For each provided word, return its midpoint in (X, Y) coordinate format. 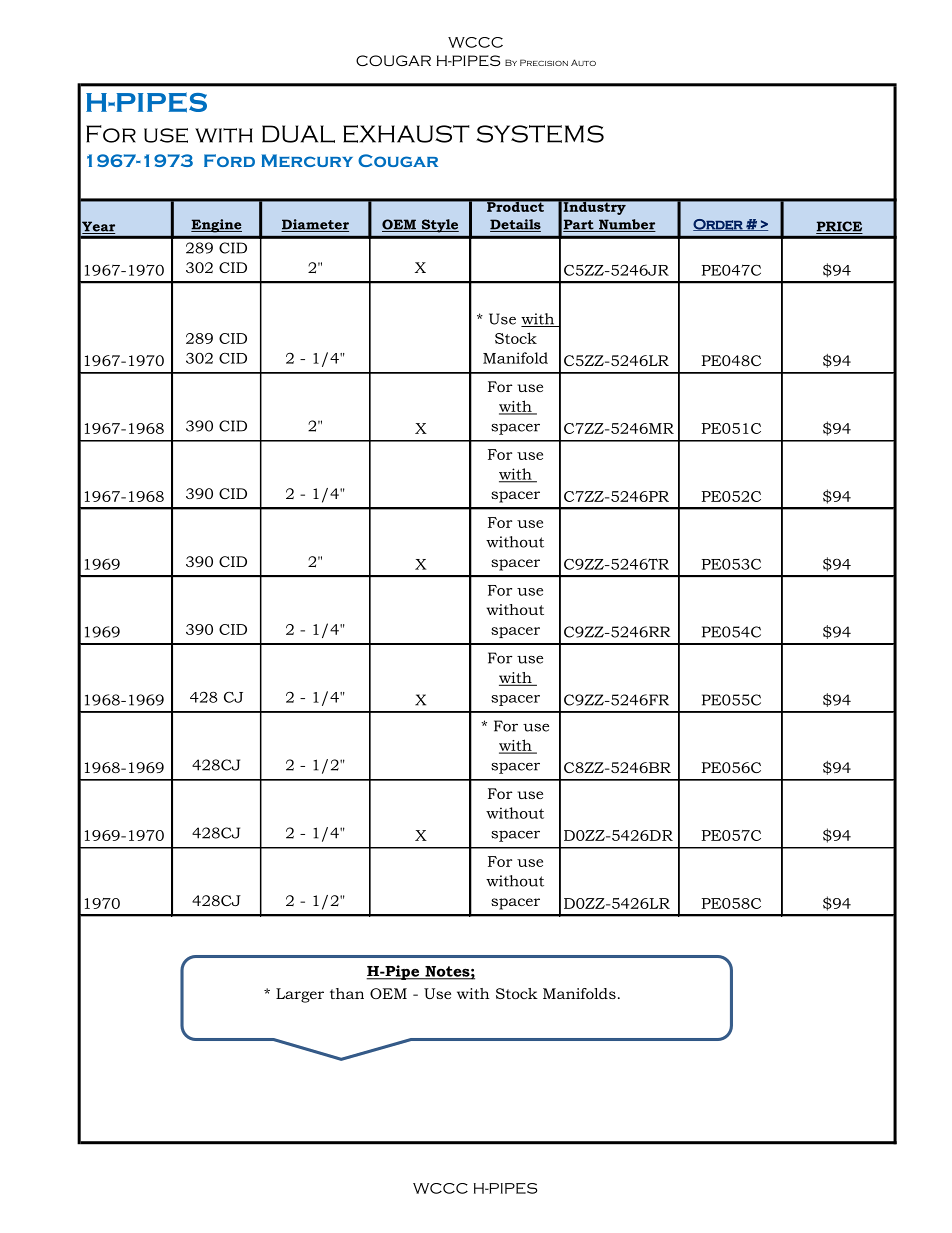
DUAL (298, 134)
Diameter (315, 225)
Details (515, 225)
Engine (216, 226)
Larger (300, 995)
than (347, 993)
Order (719, 225)
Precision (544, 62)
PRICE (839, 227)
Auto (583, 62)
